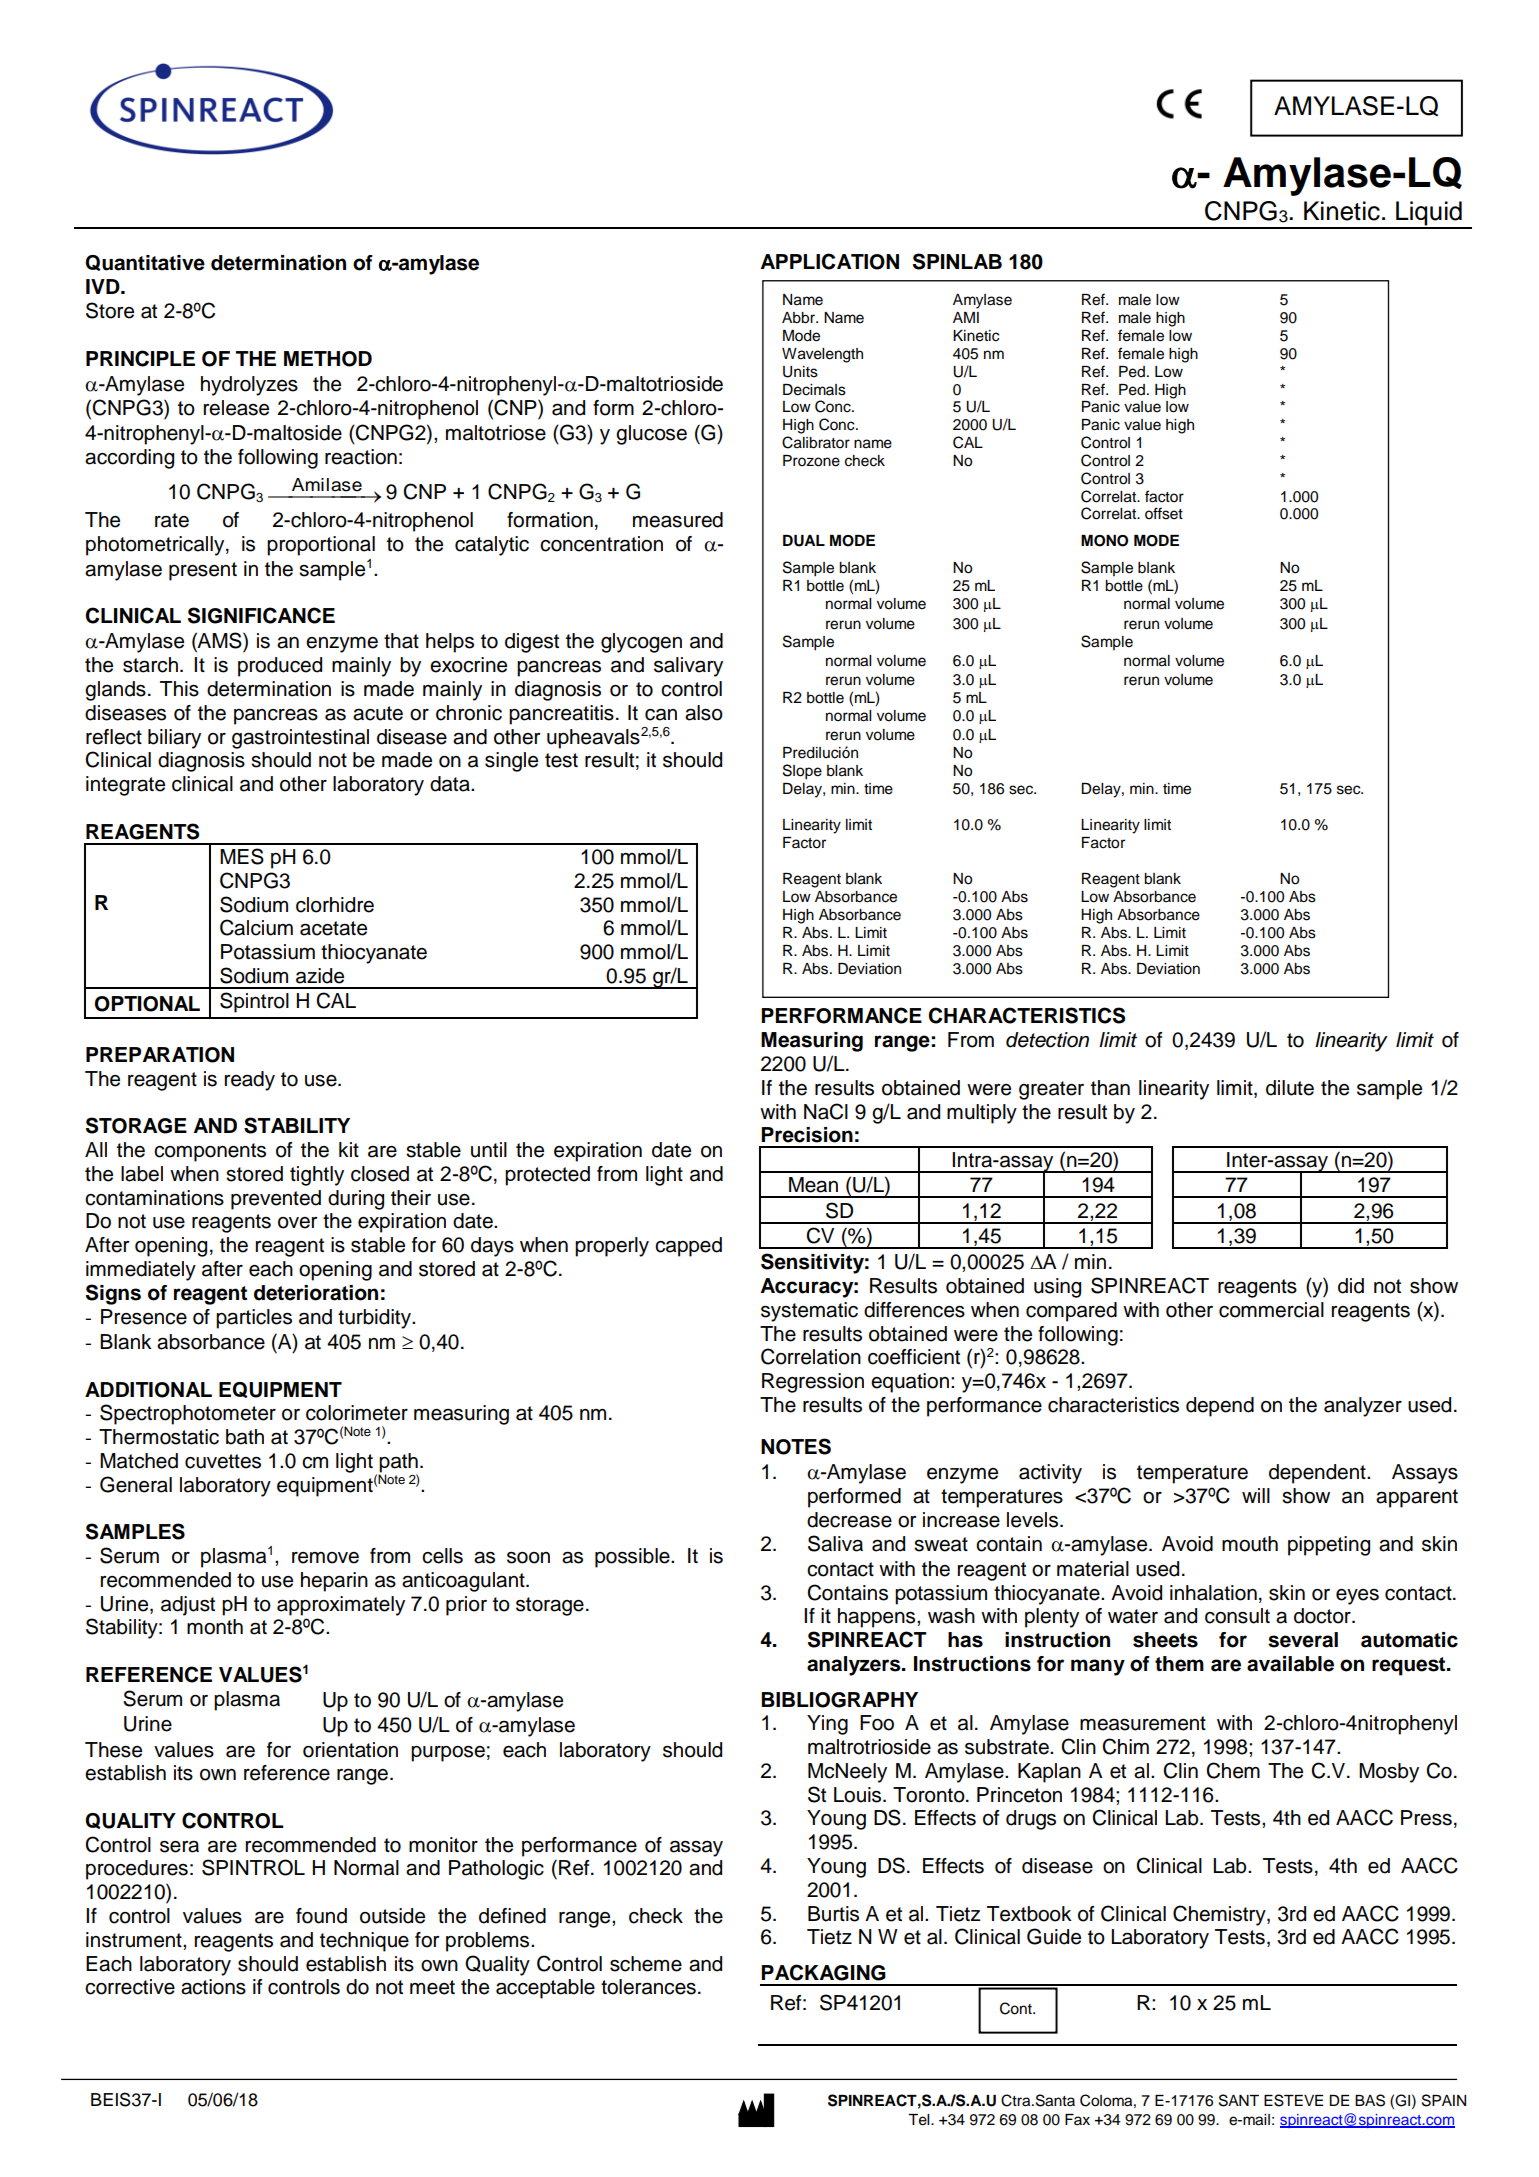 This screenshot has height=2177, width=1539. What do you see at coordinates (823, 1972) in the screenshot?
I see `PACKAGING` at bounding box center [823, 1972].
